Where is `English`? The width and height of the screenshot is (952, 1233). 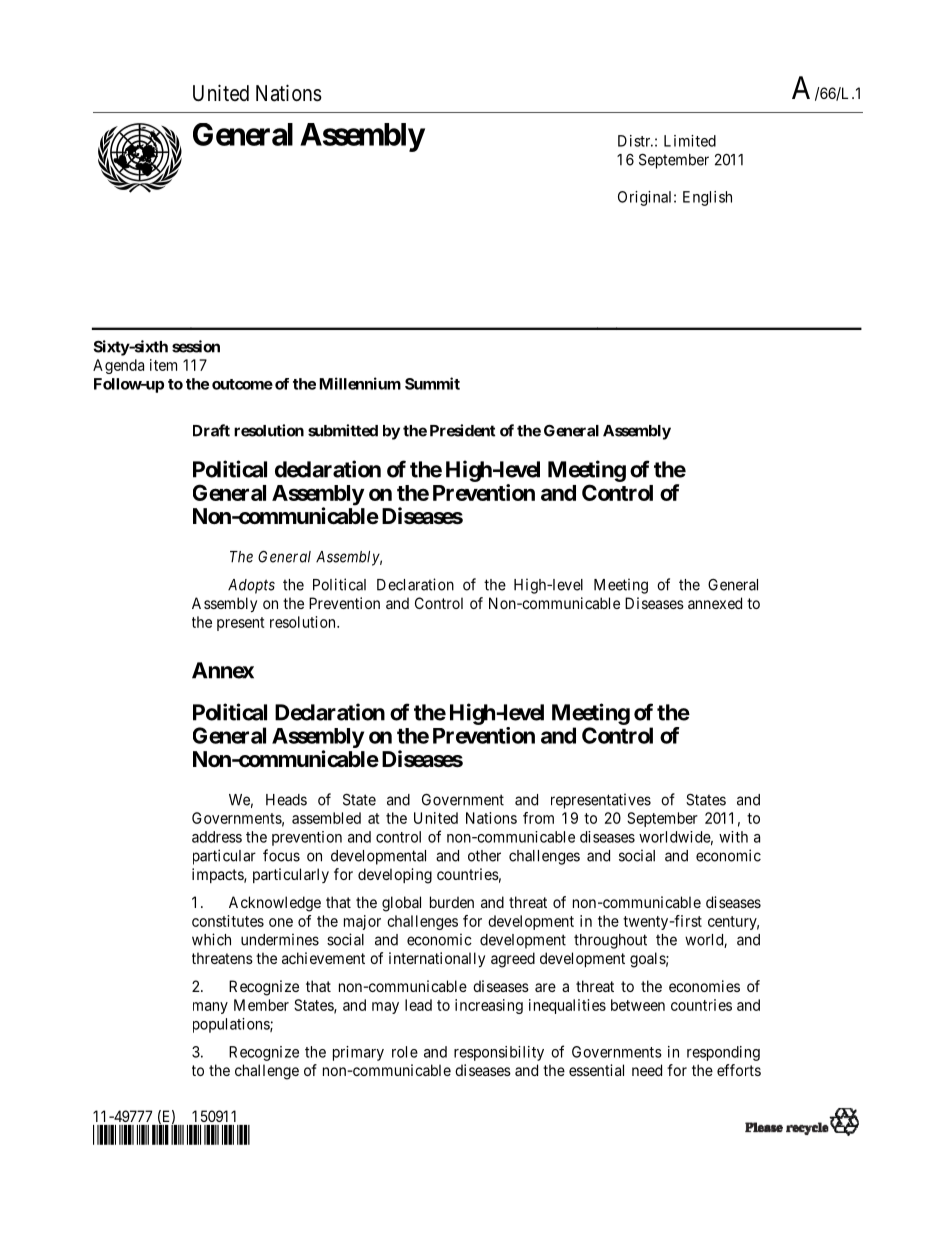 English is located at coordinates (707, 198).
